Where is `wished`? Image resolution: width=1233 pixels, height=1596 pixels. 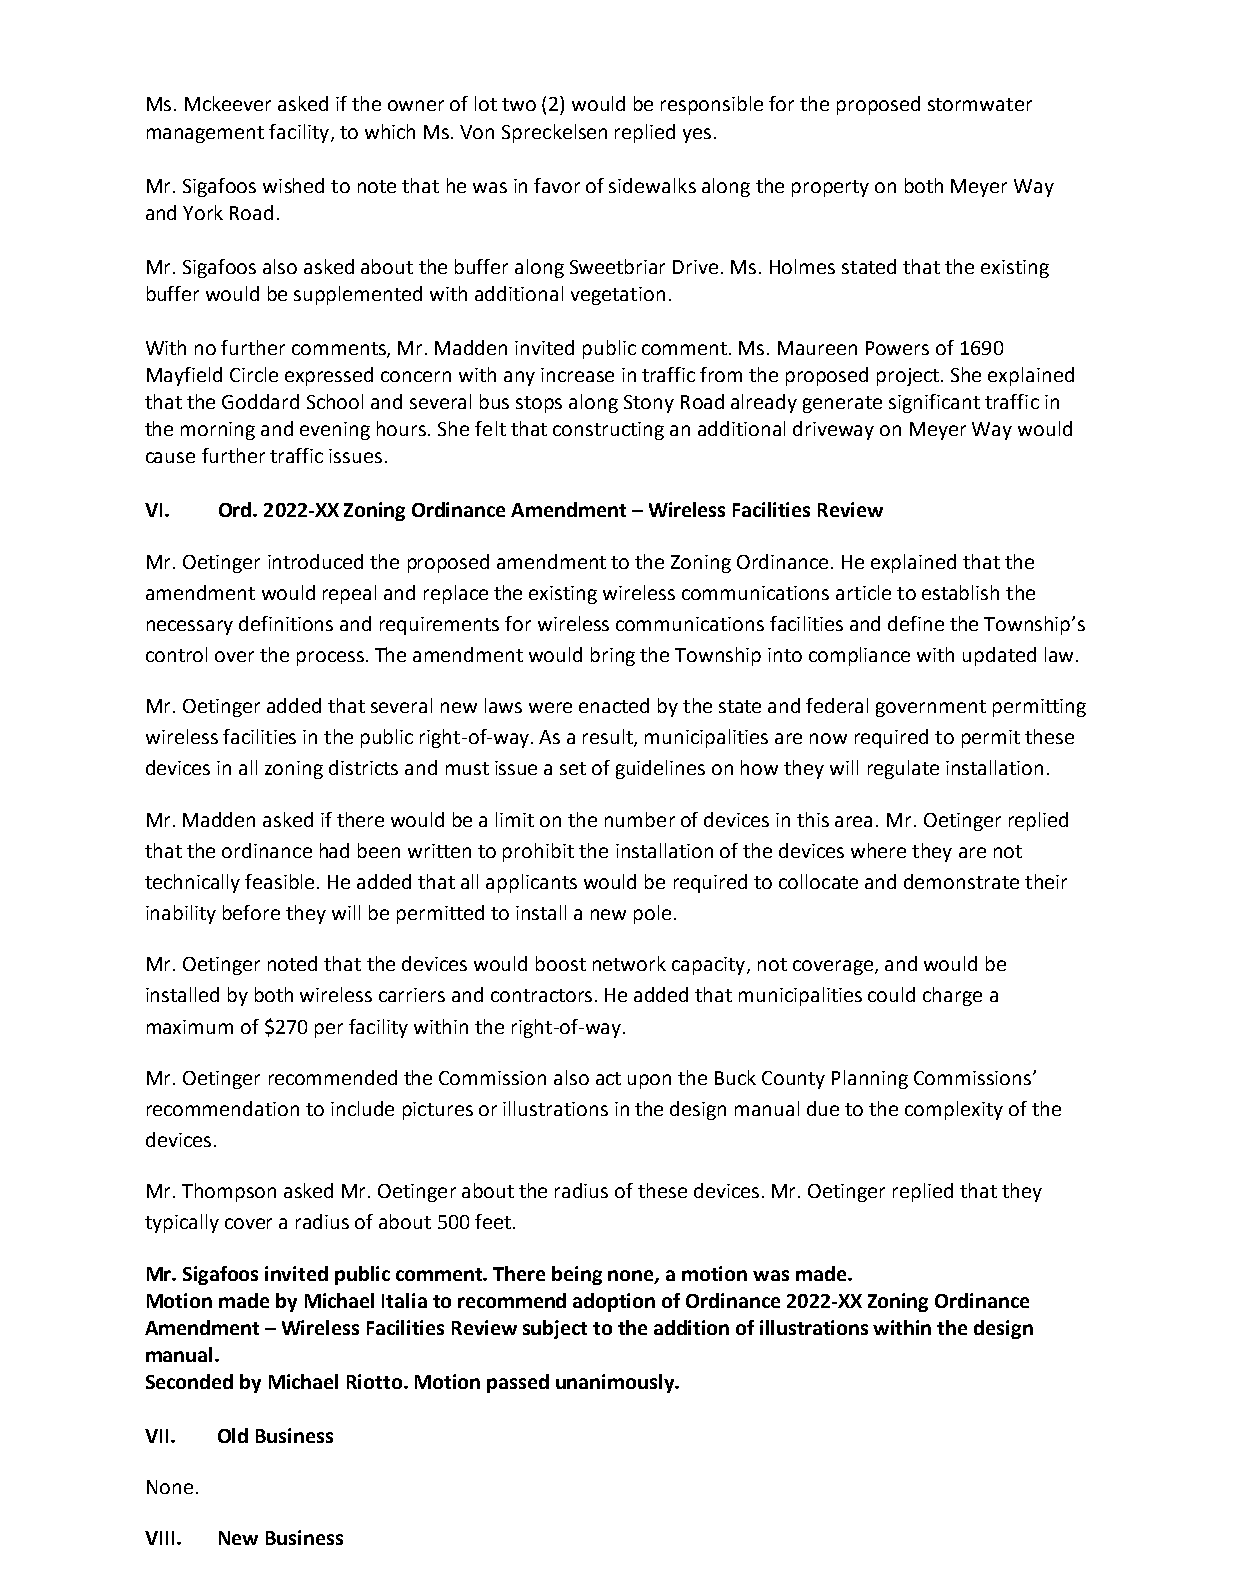
wished is located at coordinates (293, 185).
